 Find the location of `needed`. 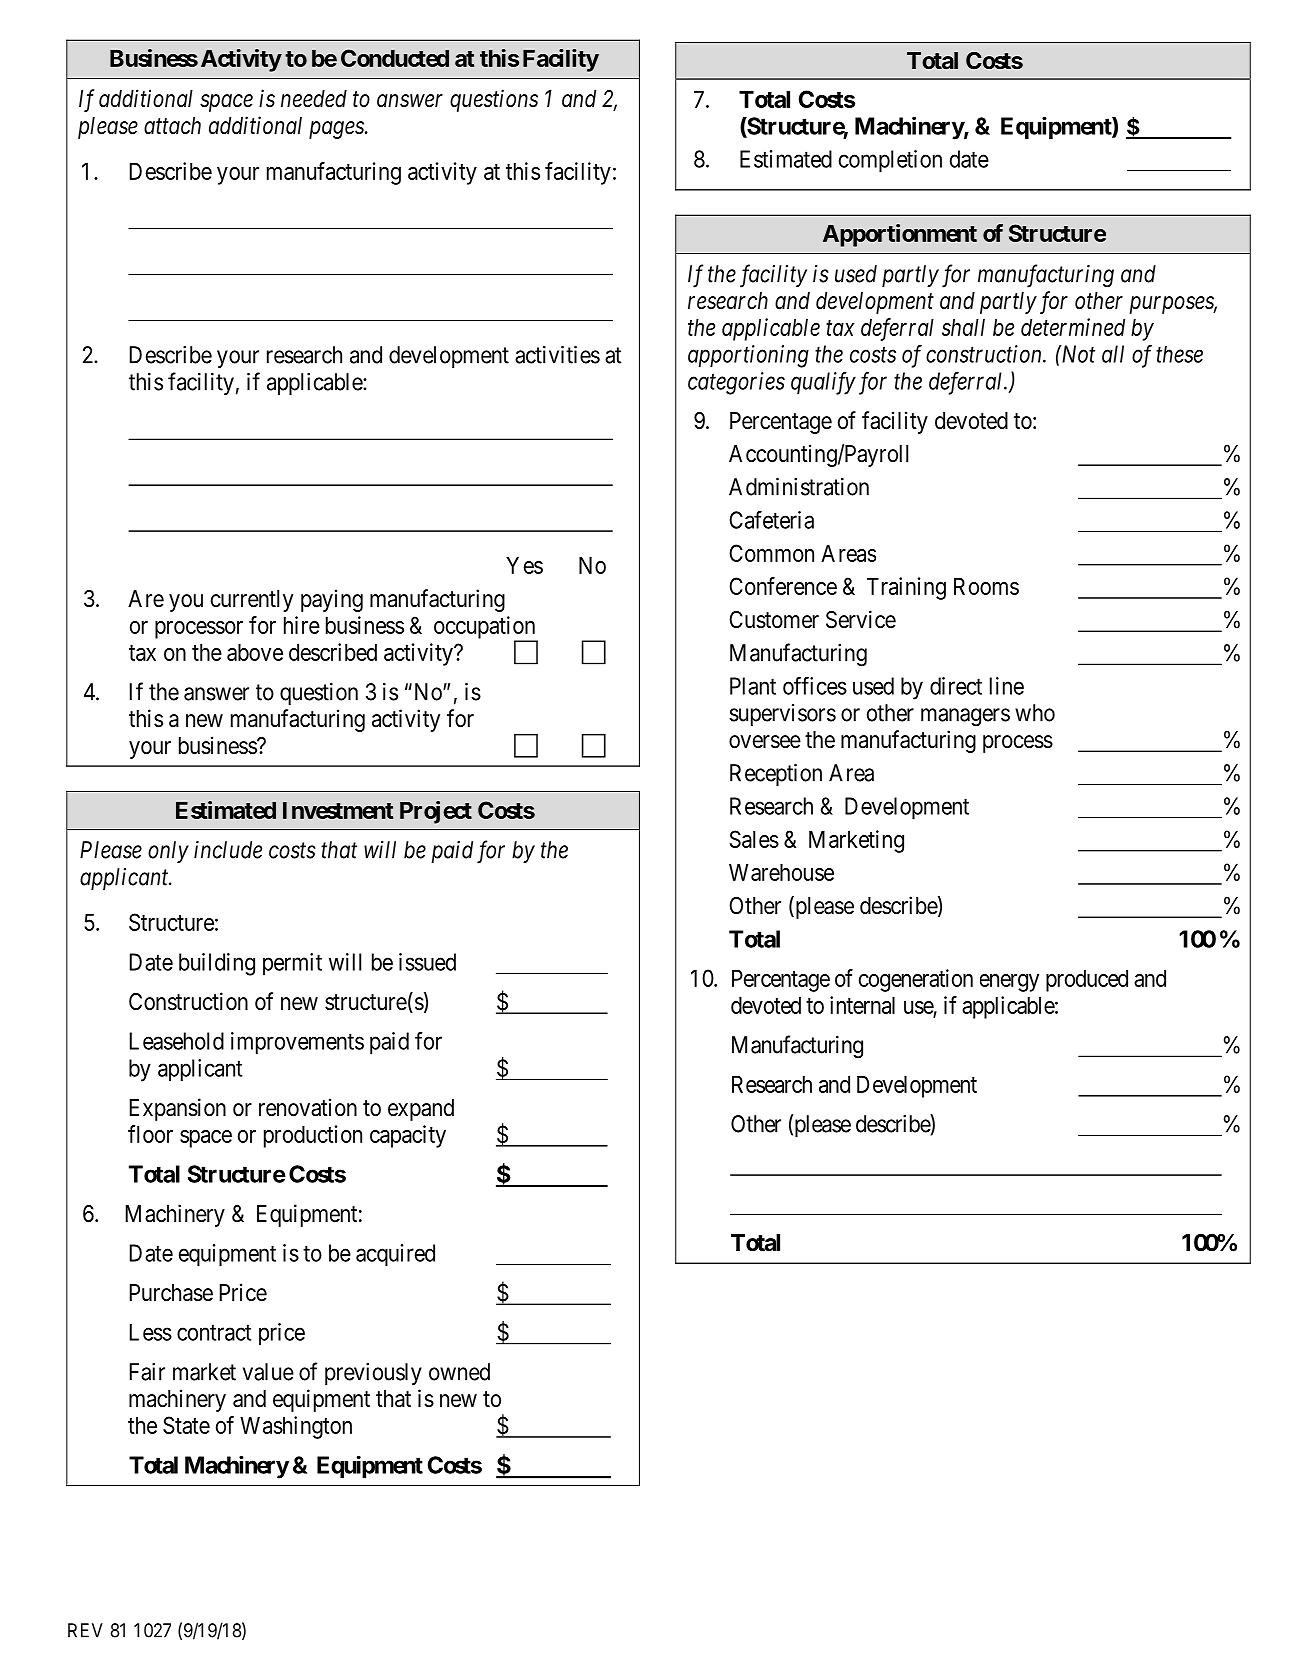

needed is located at coordinates (314, 99).
